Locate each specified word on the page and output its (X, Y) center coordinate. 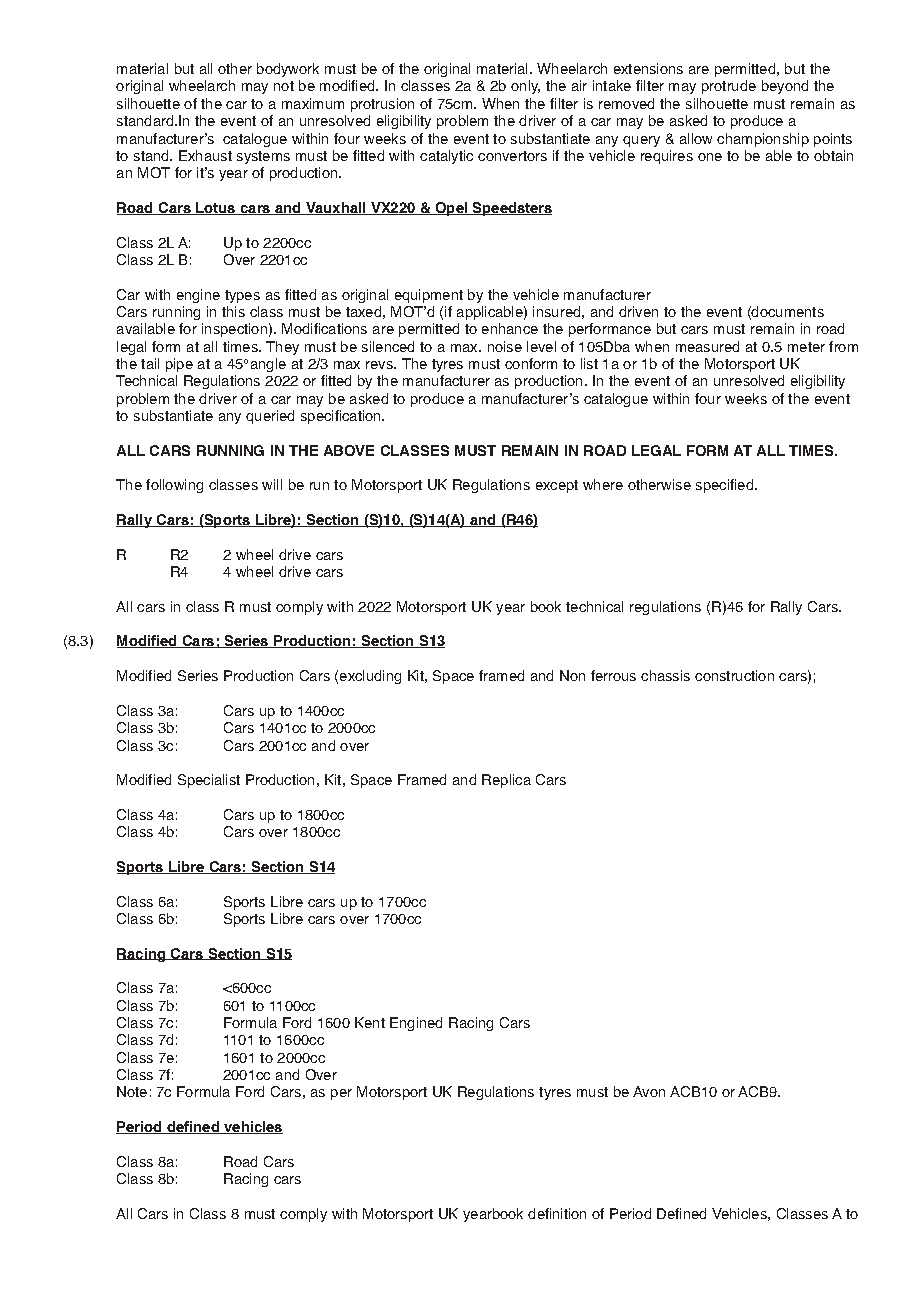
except (557, 486)
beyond (785, 87)
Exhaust (205, 155)
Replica (506, 781)
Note (132, 1091)
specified (724, 486)
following (174, 486)
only (525, 87)
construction (734, 675)
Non (572, 675)
